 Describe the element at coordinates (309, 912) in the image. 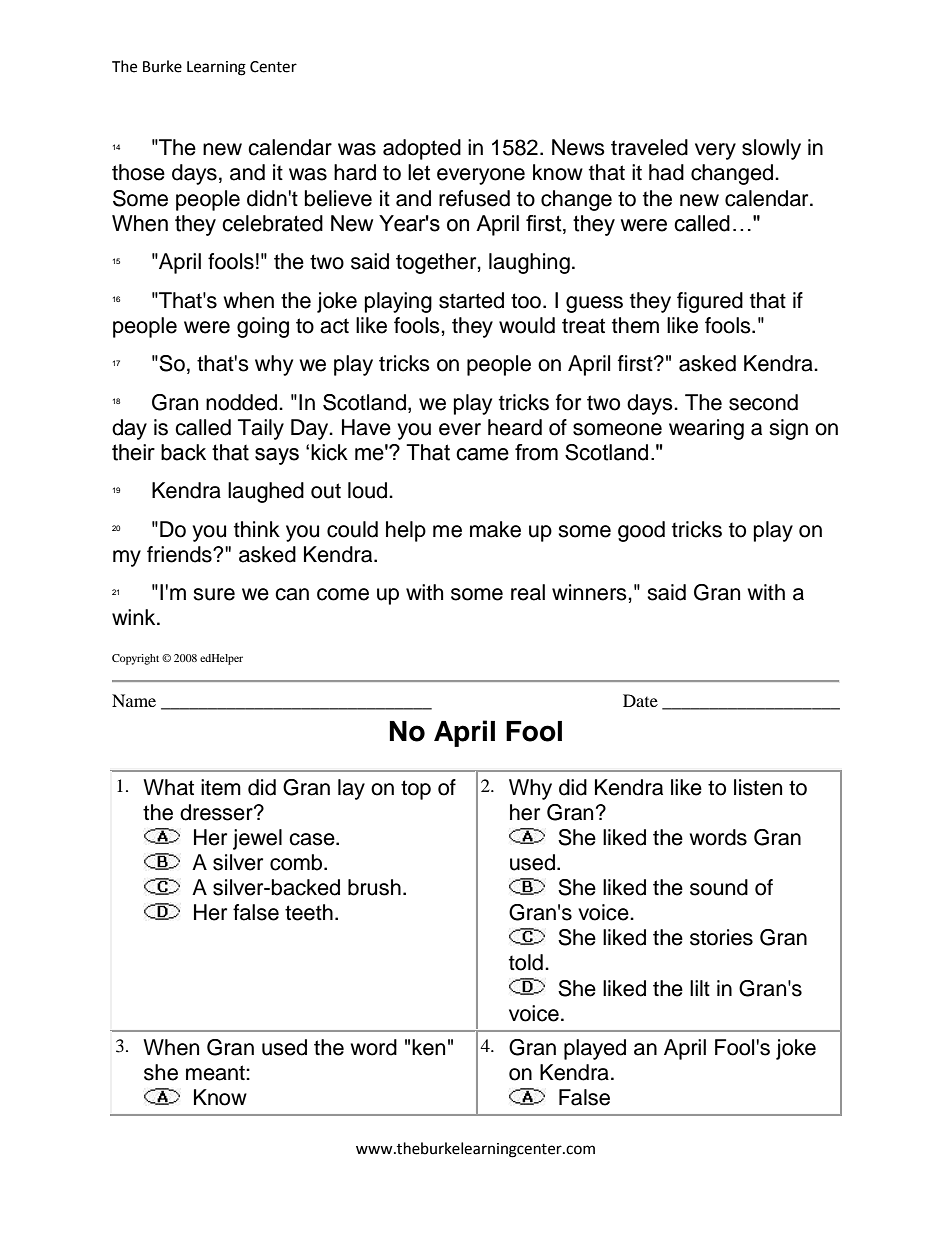

I see `teeth` at that location.
